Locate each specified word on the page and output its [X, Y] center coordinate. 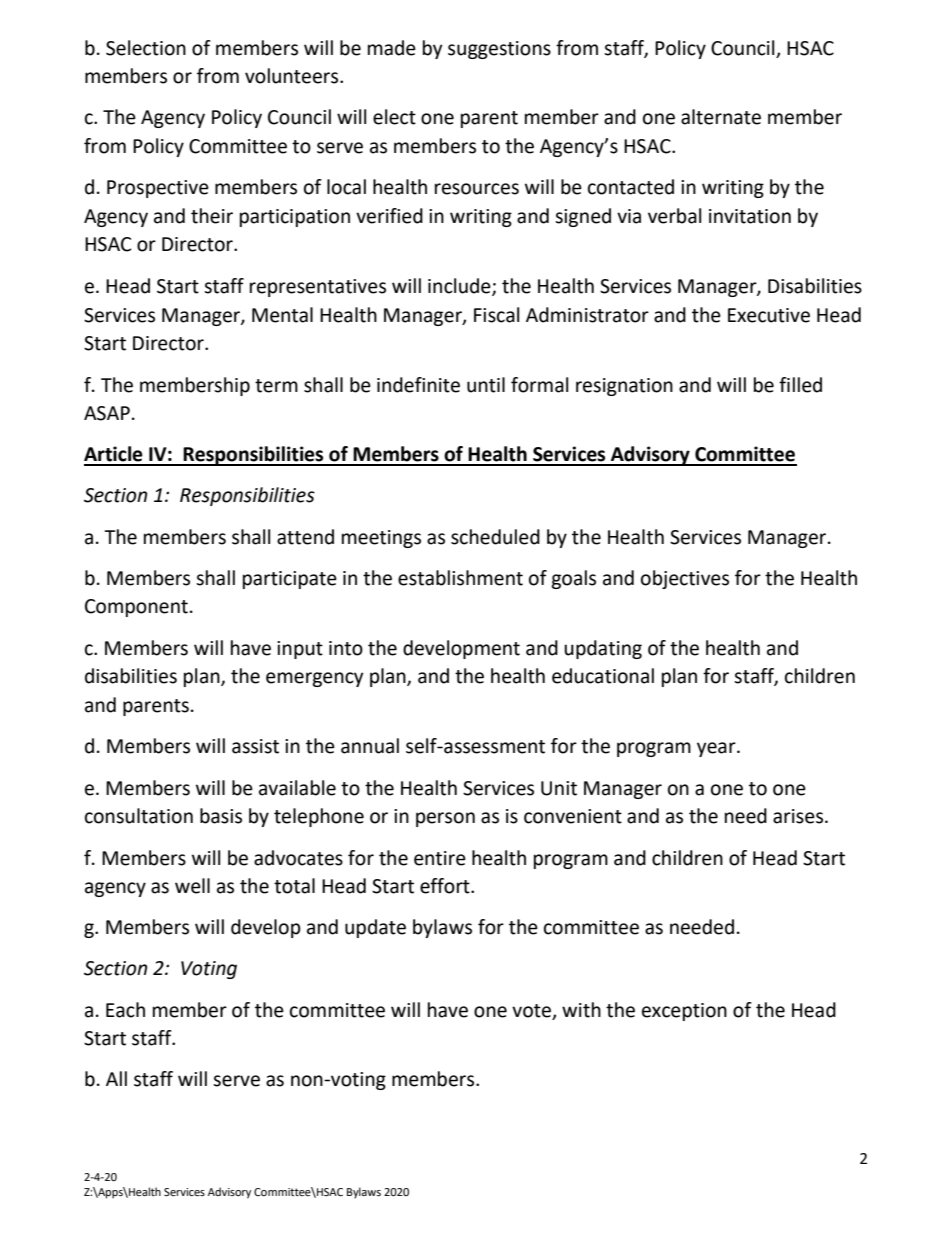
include [460, 287]
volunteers [293, 76]
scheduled [495, 537]
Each [125, 1010]
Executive [769, 315]
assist [255, 746]
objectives [685, 579]
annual [370, 746]
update [375, 928]
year [717, 749]
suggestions [499, 50]
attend [305, 537]
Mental [282, 315]
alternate [721, 117]
